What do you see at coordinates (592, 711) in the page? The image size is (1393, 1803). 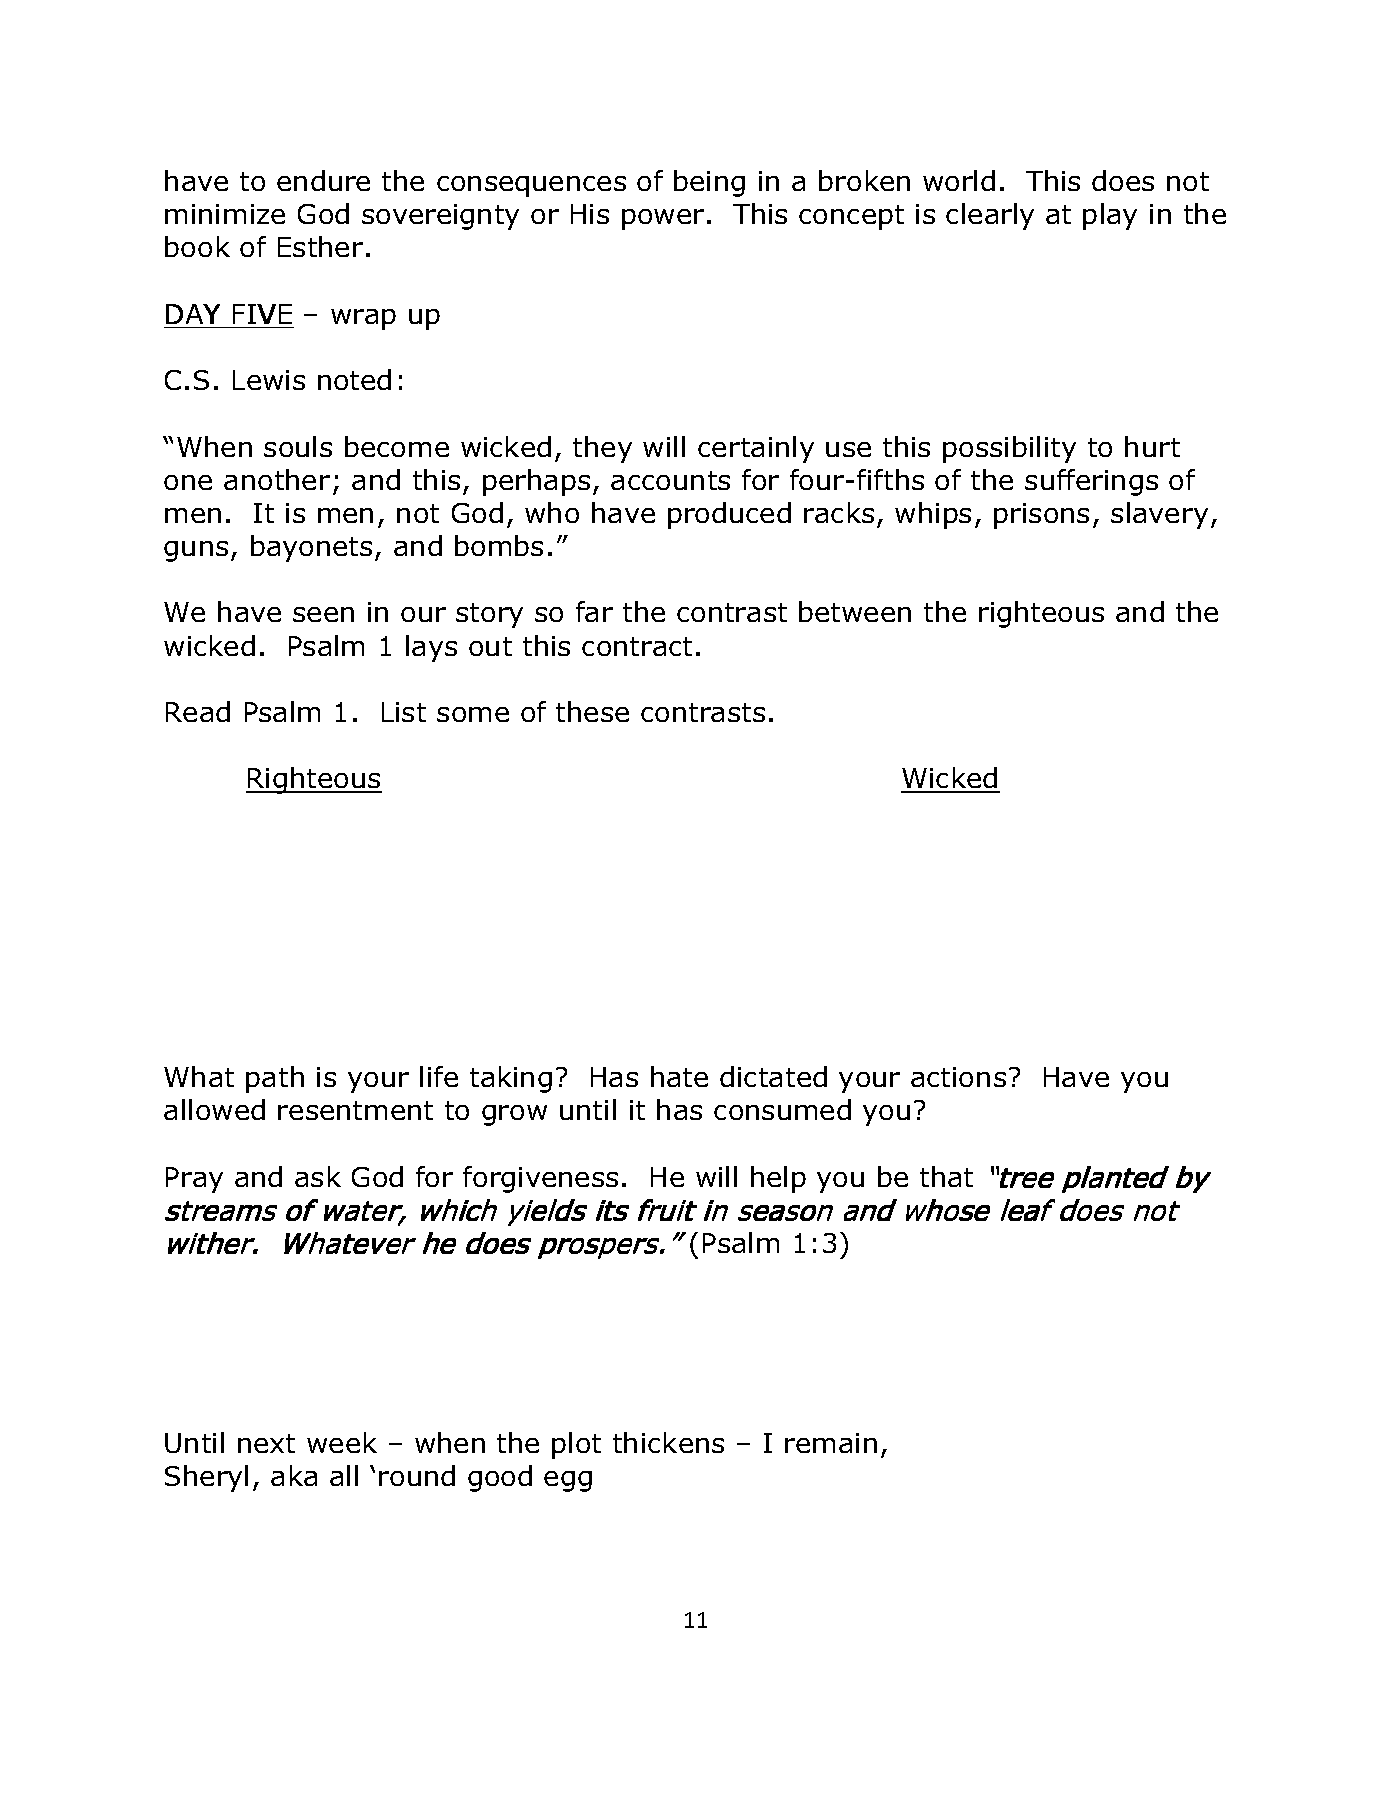 I see `these` at bounding box center [592, 711].
